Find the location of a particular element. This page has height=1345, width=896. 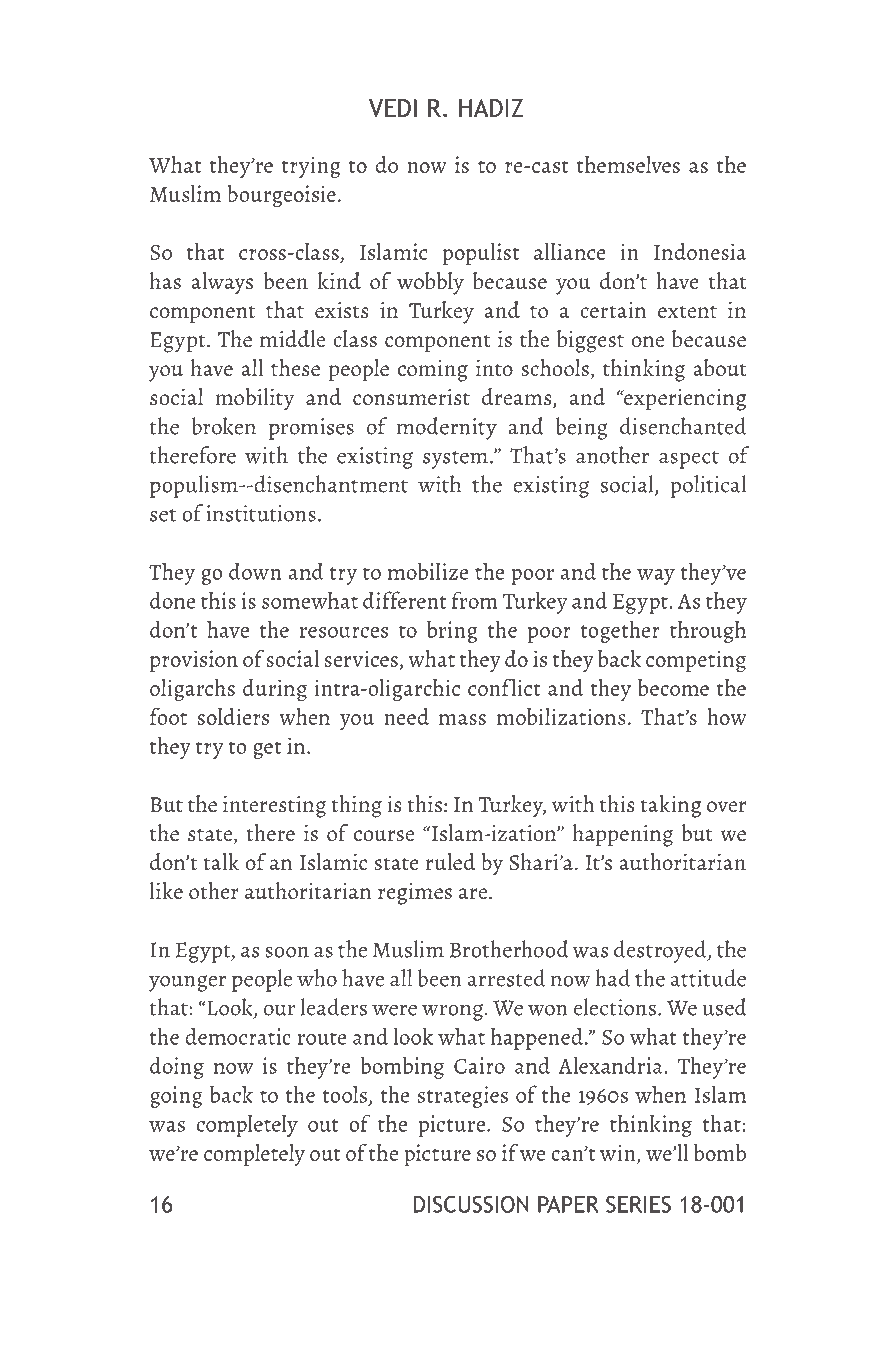

are is located at coordinates (473, 894).
